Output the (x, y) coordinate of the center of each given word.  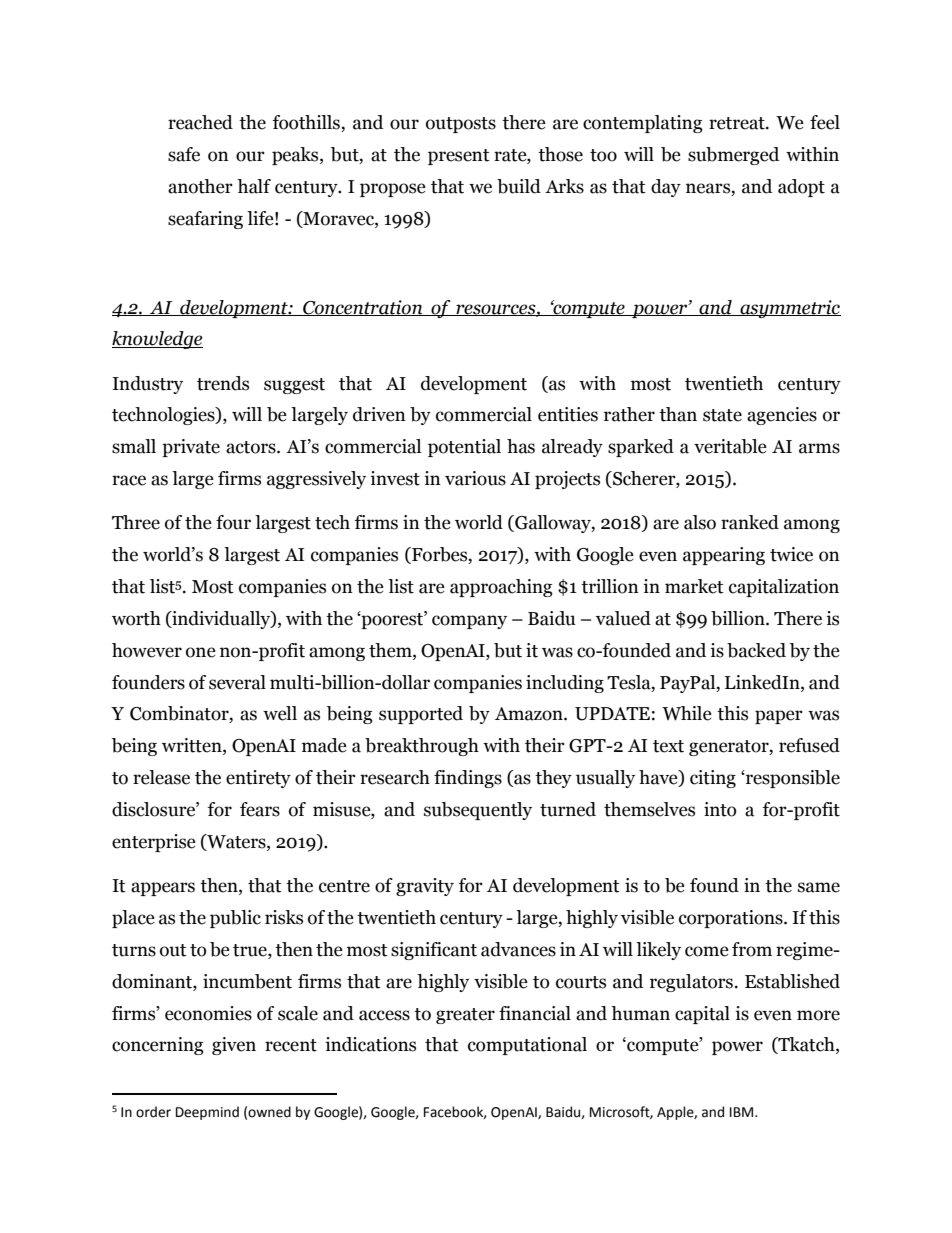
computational (527, 1046)
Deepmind (207, 1113)
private (191, 448)
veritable (730, 446)
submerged (733, 156)
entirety (258, 779)
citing (713, 779)
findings (468, 779)
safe (184, 154)
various (475, 478)
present (459, 157)
